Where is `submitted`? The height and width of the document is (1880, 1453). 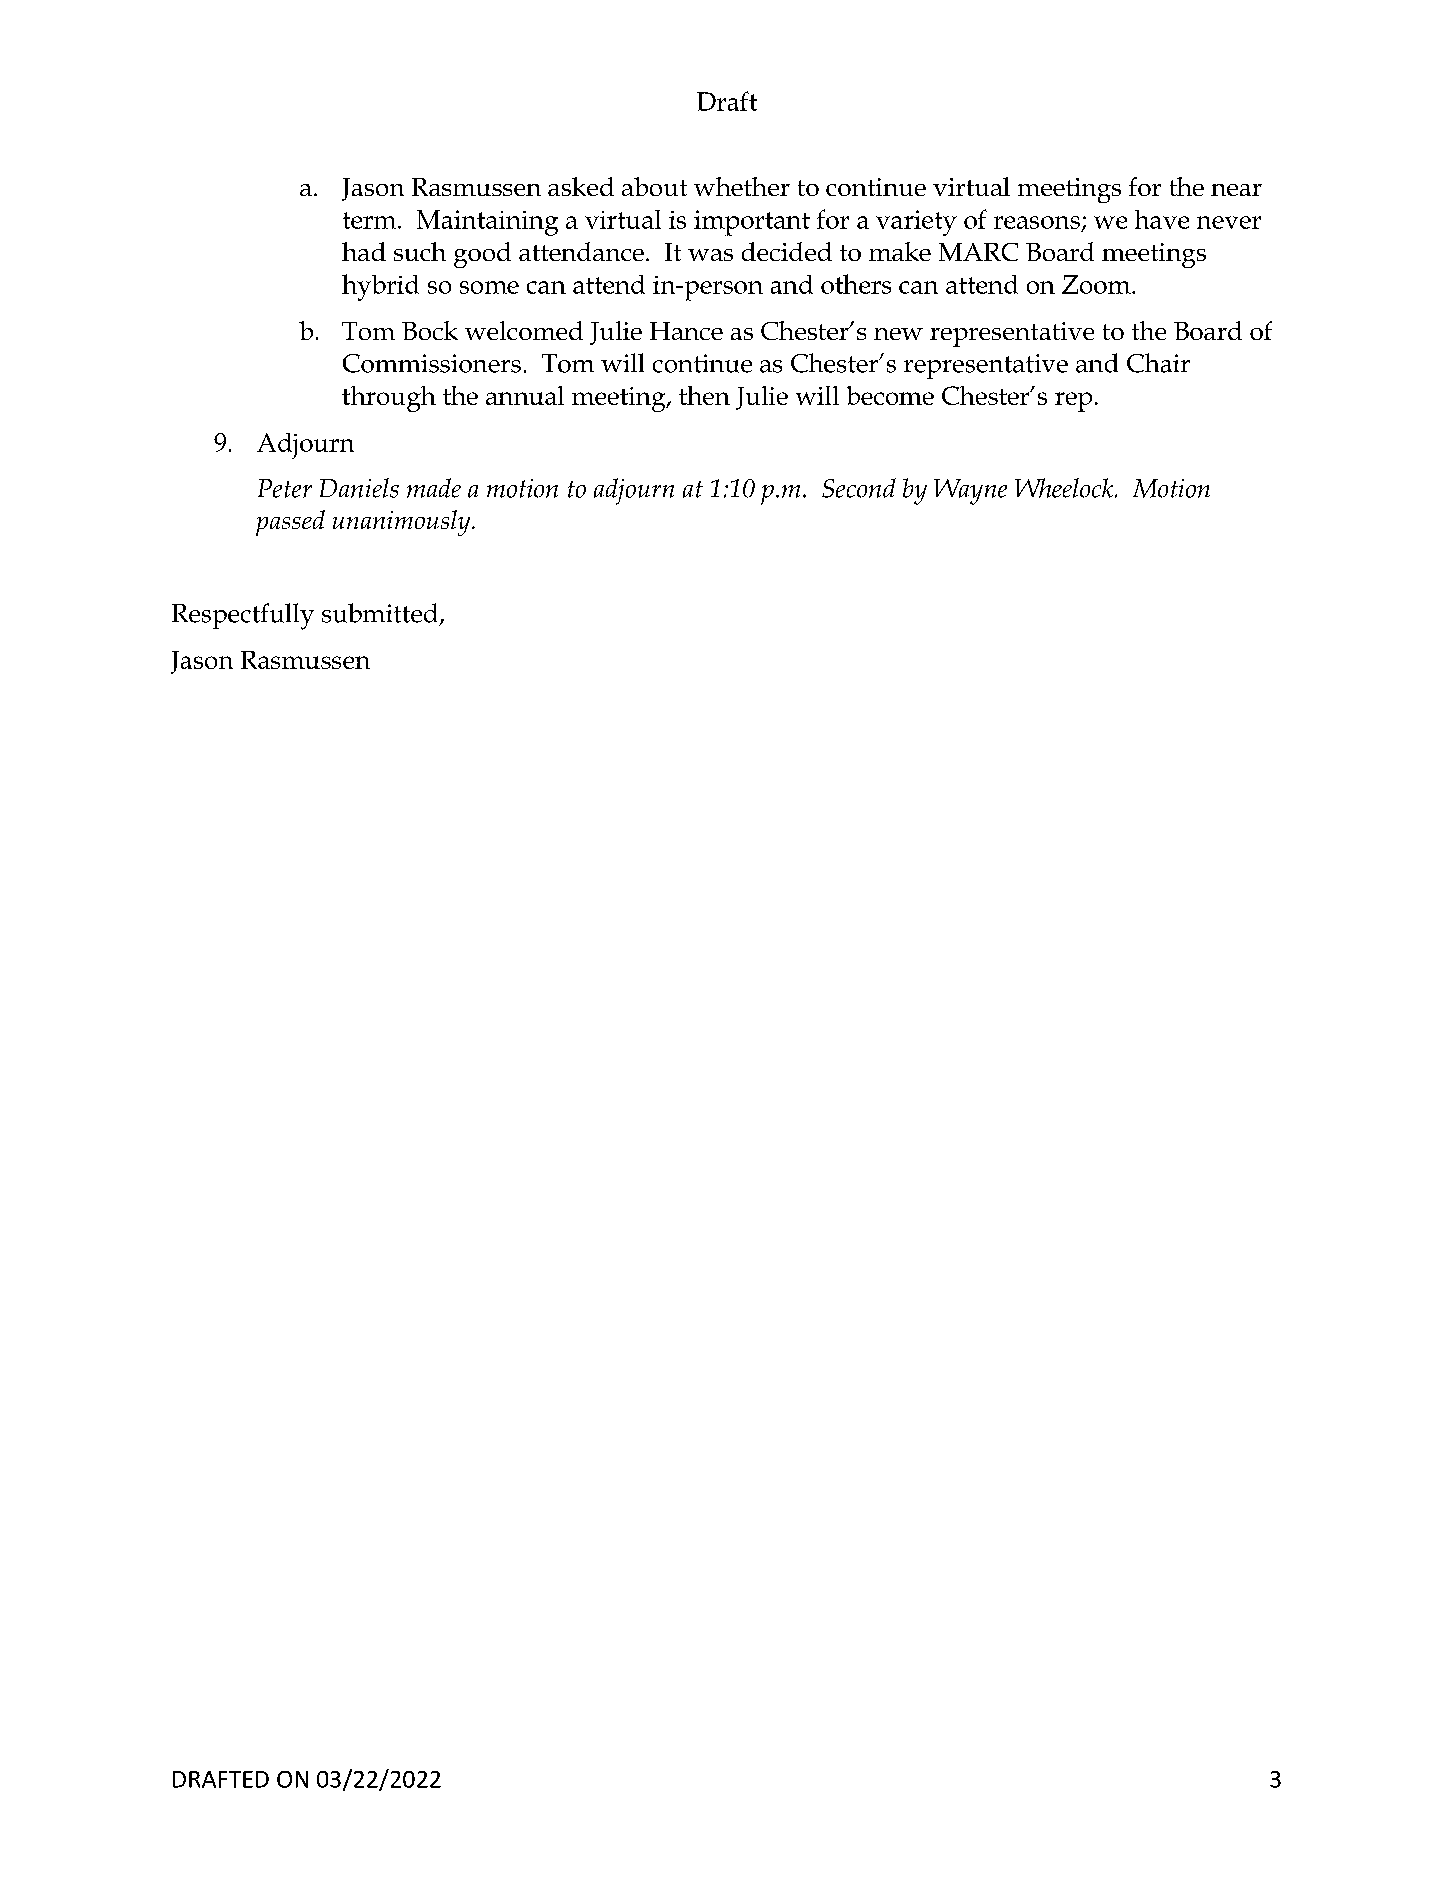
submitted is located at coordinates (379, 613).
